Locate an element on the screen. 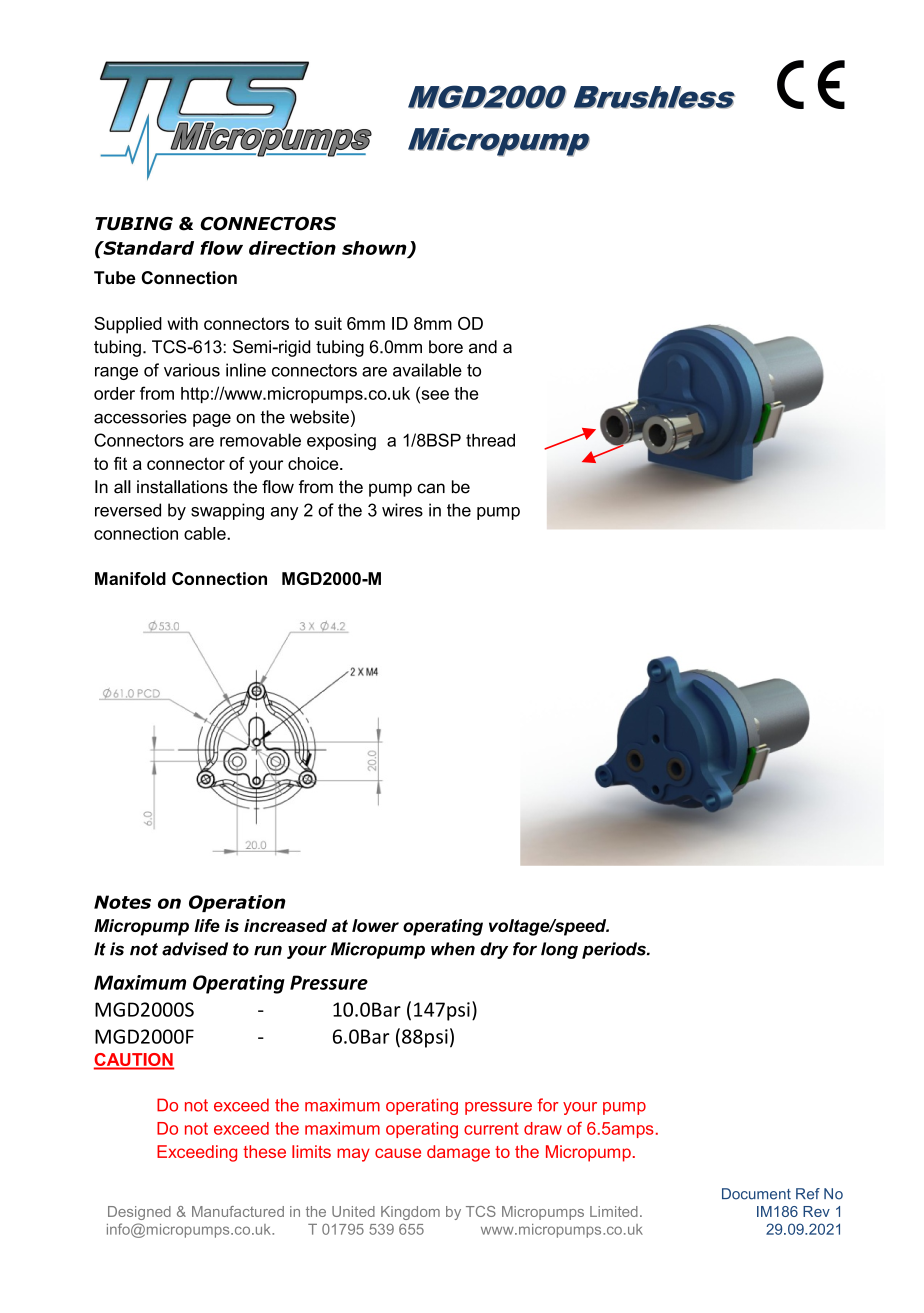  Document is located at coordinates (756, 1194).
